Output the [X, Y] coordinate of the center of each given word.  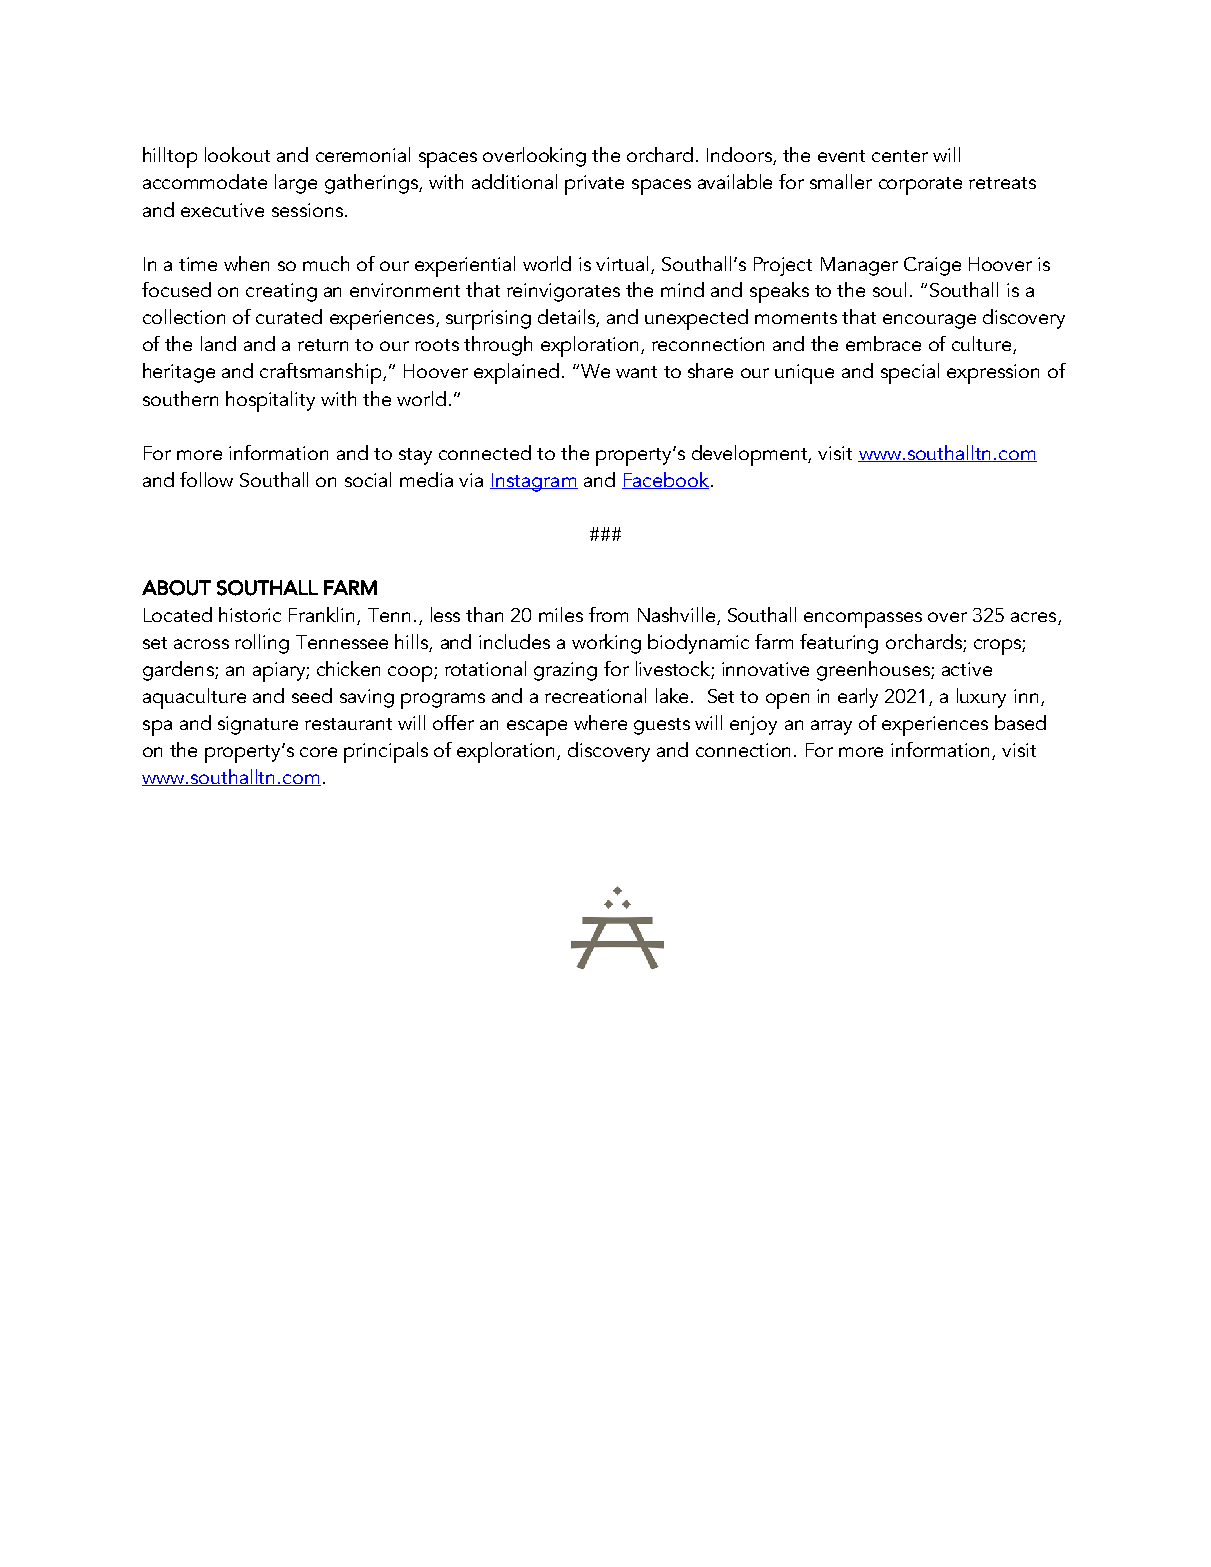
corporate [920, 186]
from [608, 614]
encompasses [863, 620]
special [910, 373]
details [567, 318]
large [296, 184]
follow [206, 479]
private [594, 185]
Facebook [665, 480]
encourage [929, 321]
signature [258, 725]
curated [289, 316]
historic [250, 614]
